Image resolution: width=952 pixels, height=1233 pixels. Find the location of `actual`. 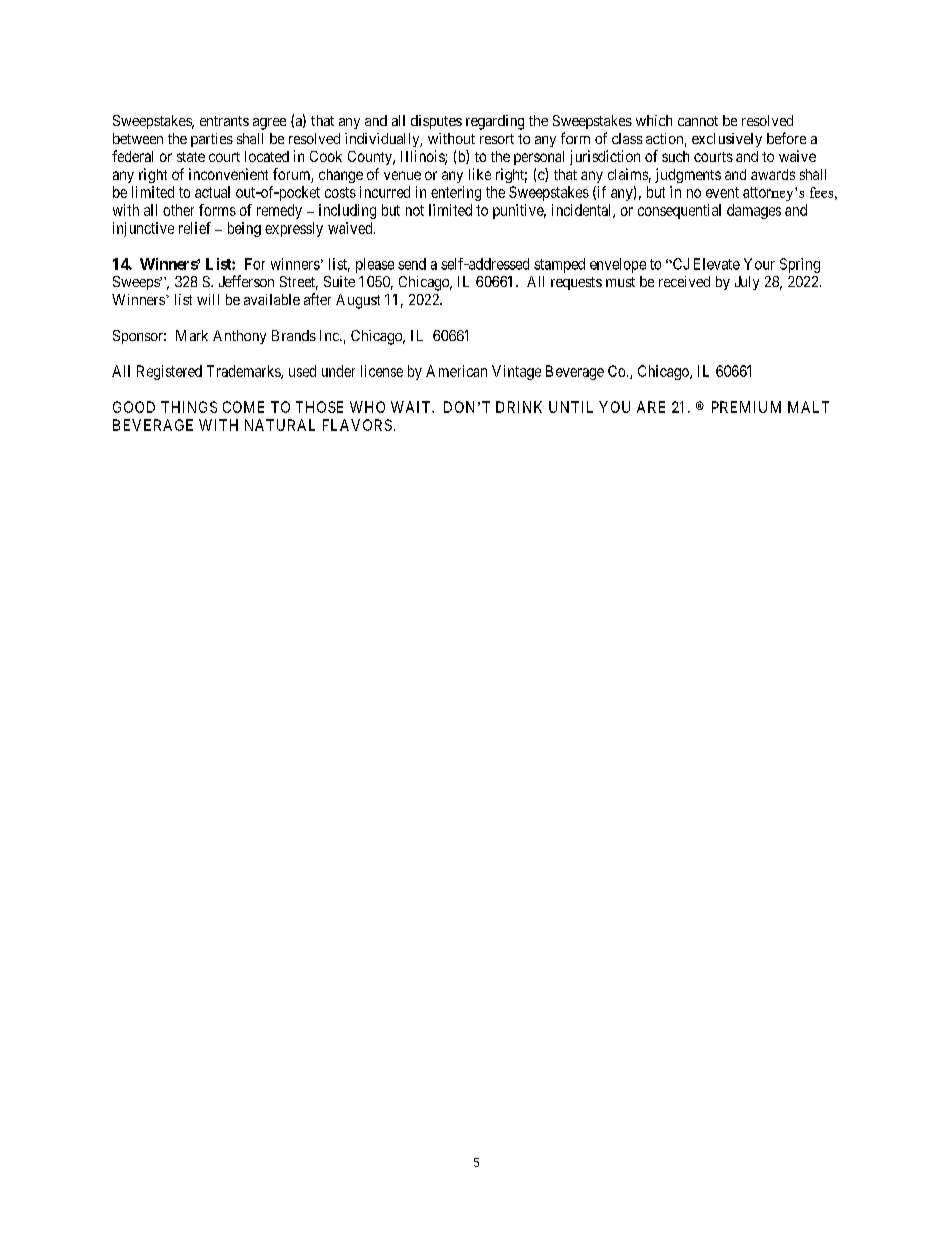

actual is located at coordinates (212, 192).
